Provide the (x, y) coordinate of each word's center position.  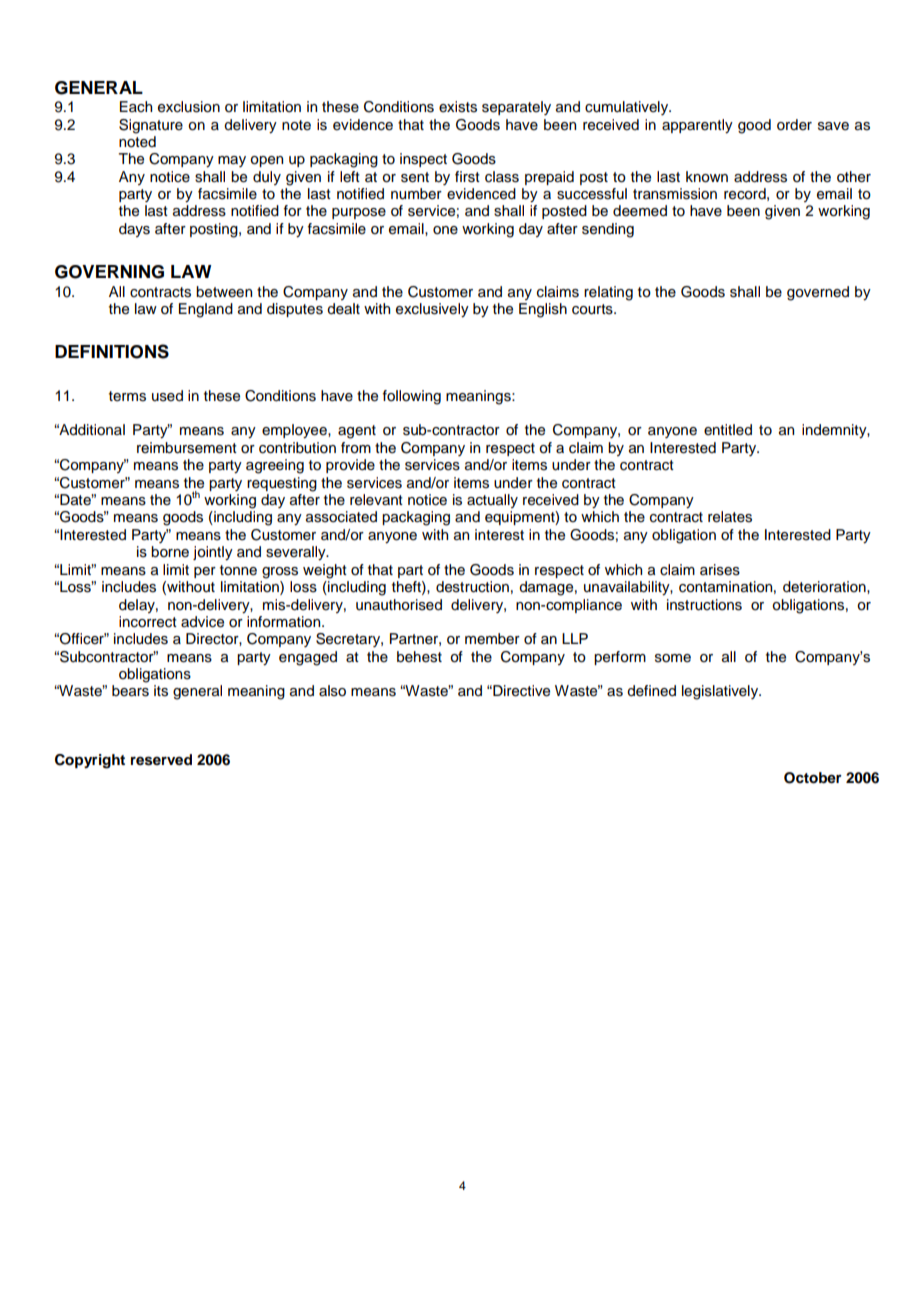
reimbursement (187, 448)
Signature (151, 126)
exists (458, 107)
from (356, 448)
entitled (728, 430)
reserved (161, 760)
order (794, 125)
